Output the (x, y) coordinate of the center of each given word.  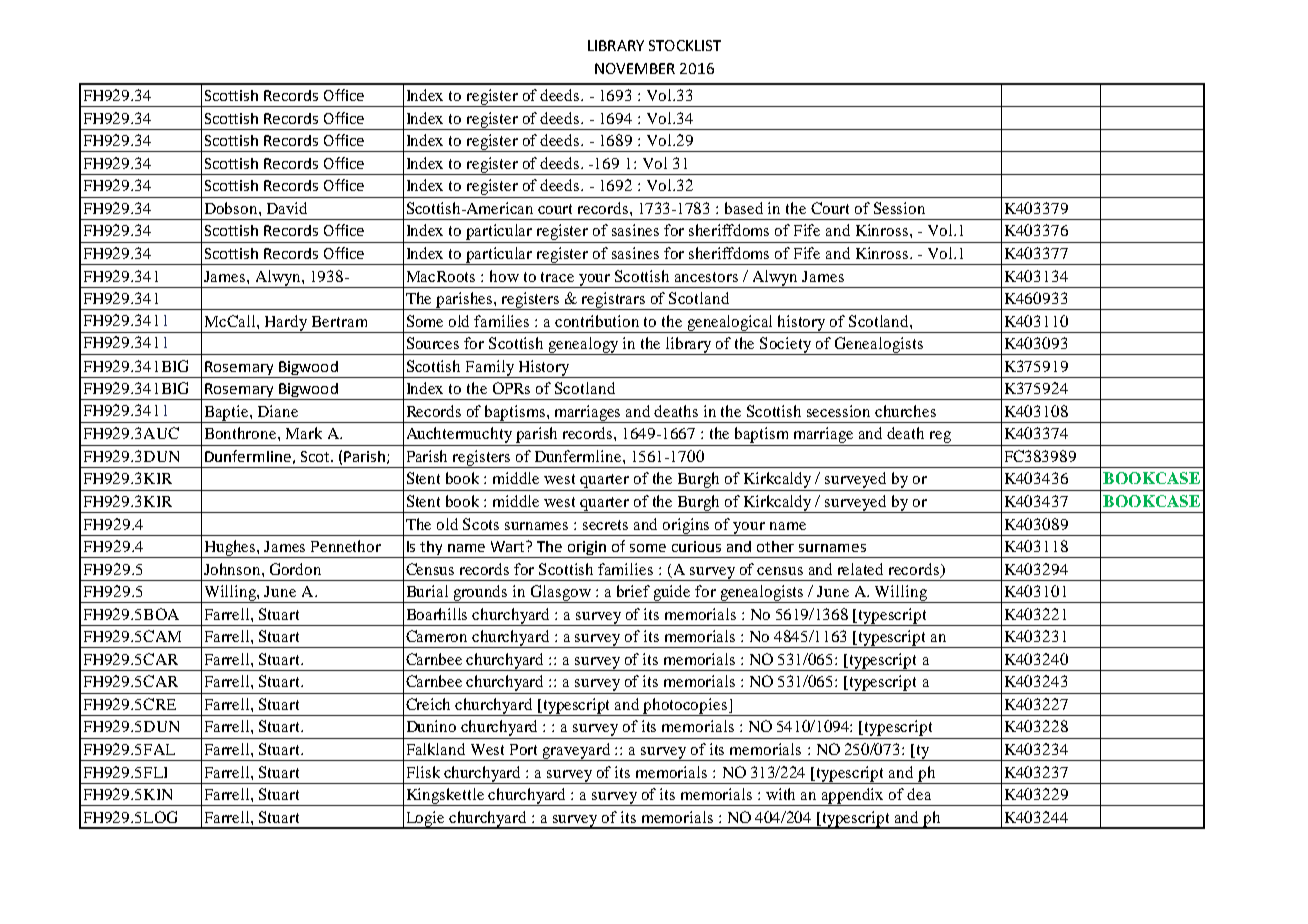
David (287, 208)
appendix (853, 797)
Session (899, 208)
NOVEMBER (635, 68)
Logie (426, 820)
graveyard (577, 752)
